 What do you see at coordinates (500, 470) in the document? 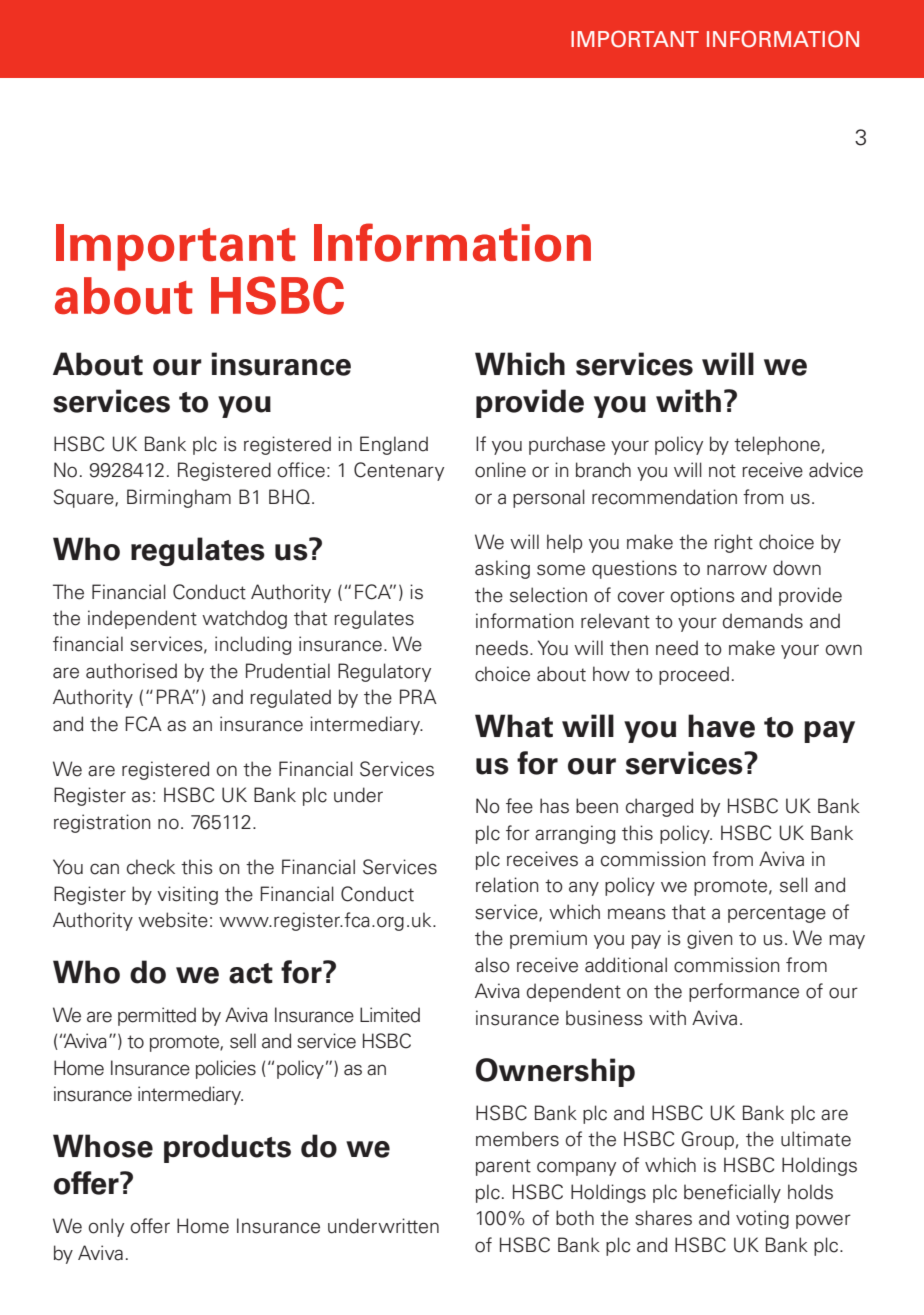
I see `online` at bounding box center [500, 470].
